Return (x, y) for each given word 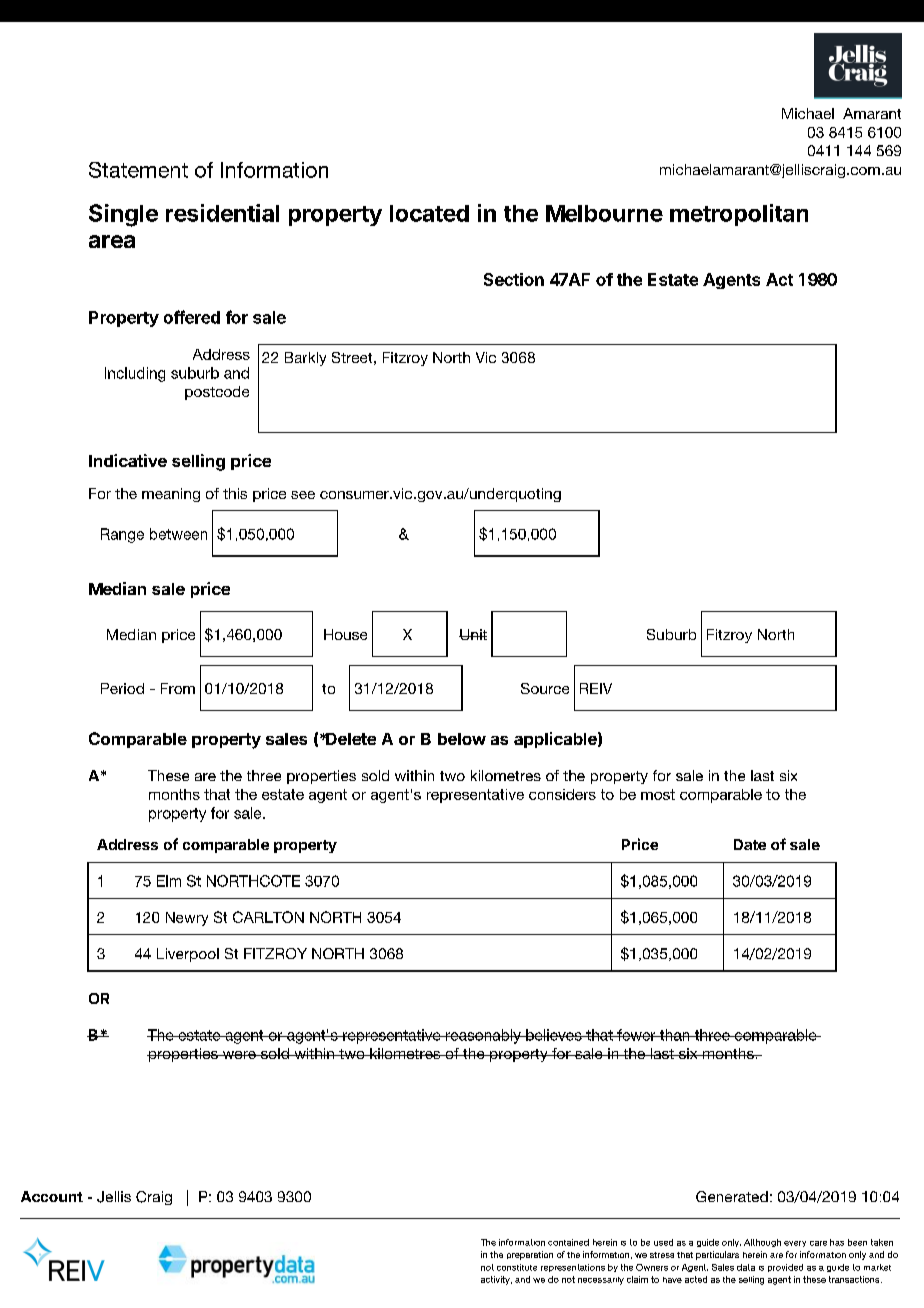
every (795, 1244)
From (178, 688)
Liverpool (188, 955)
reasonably (483, 1036)
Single (123, 215)
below (462, 739)
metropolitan (739, 215)
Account (52, 1196)
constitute (517, 1267)
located (429, 213)
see (303, 495)
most (658, 794)
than (675, 1035)
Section (514, 279)
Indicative (128, 460)
